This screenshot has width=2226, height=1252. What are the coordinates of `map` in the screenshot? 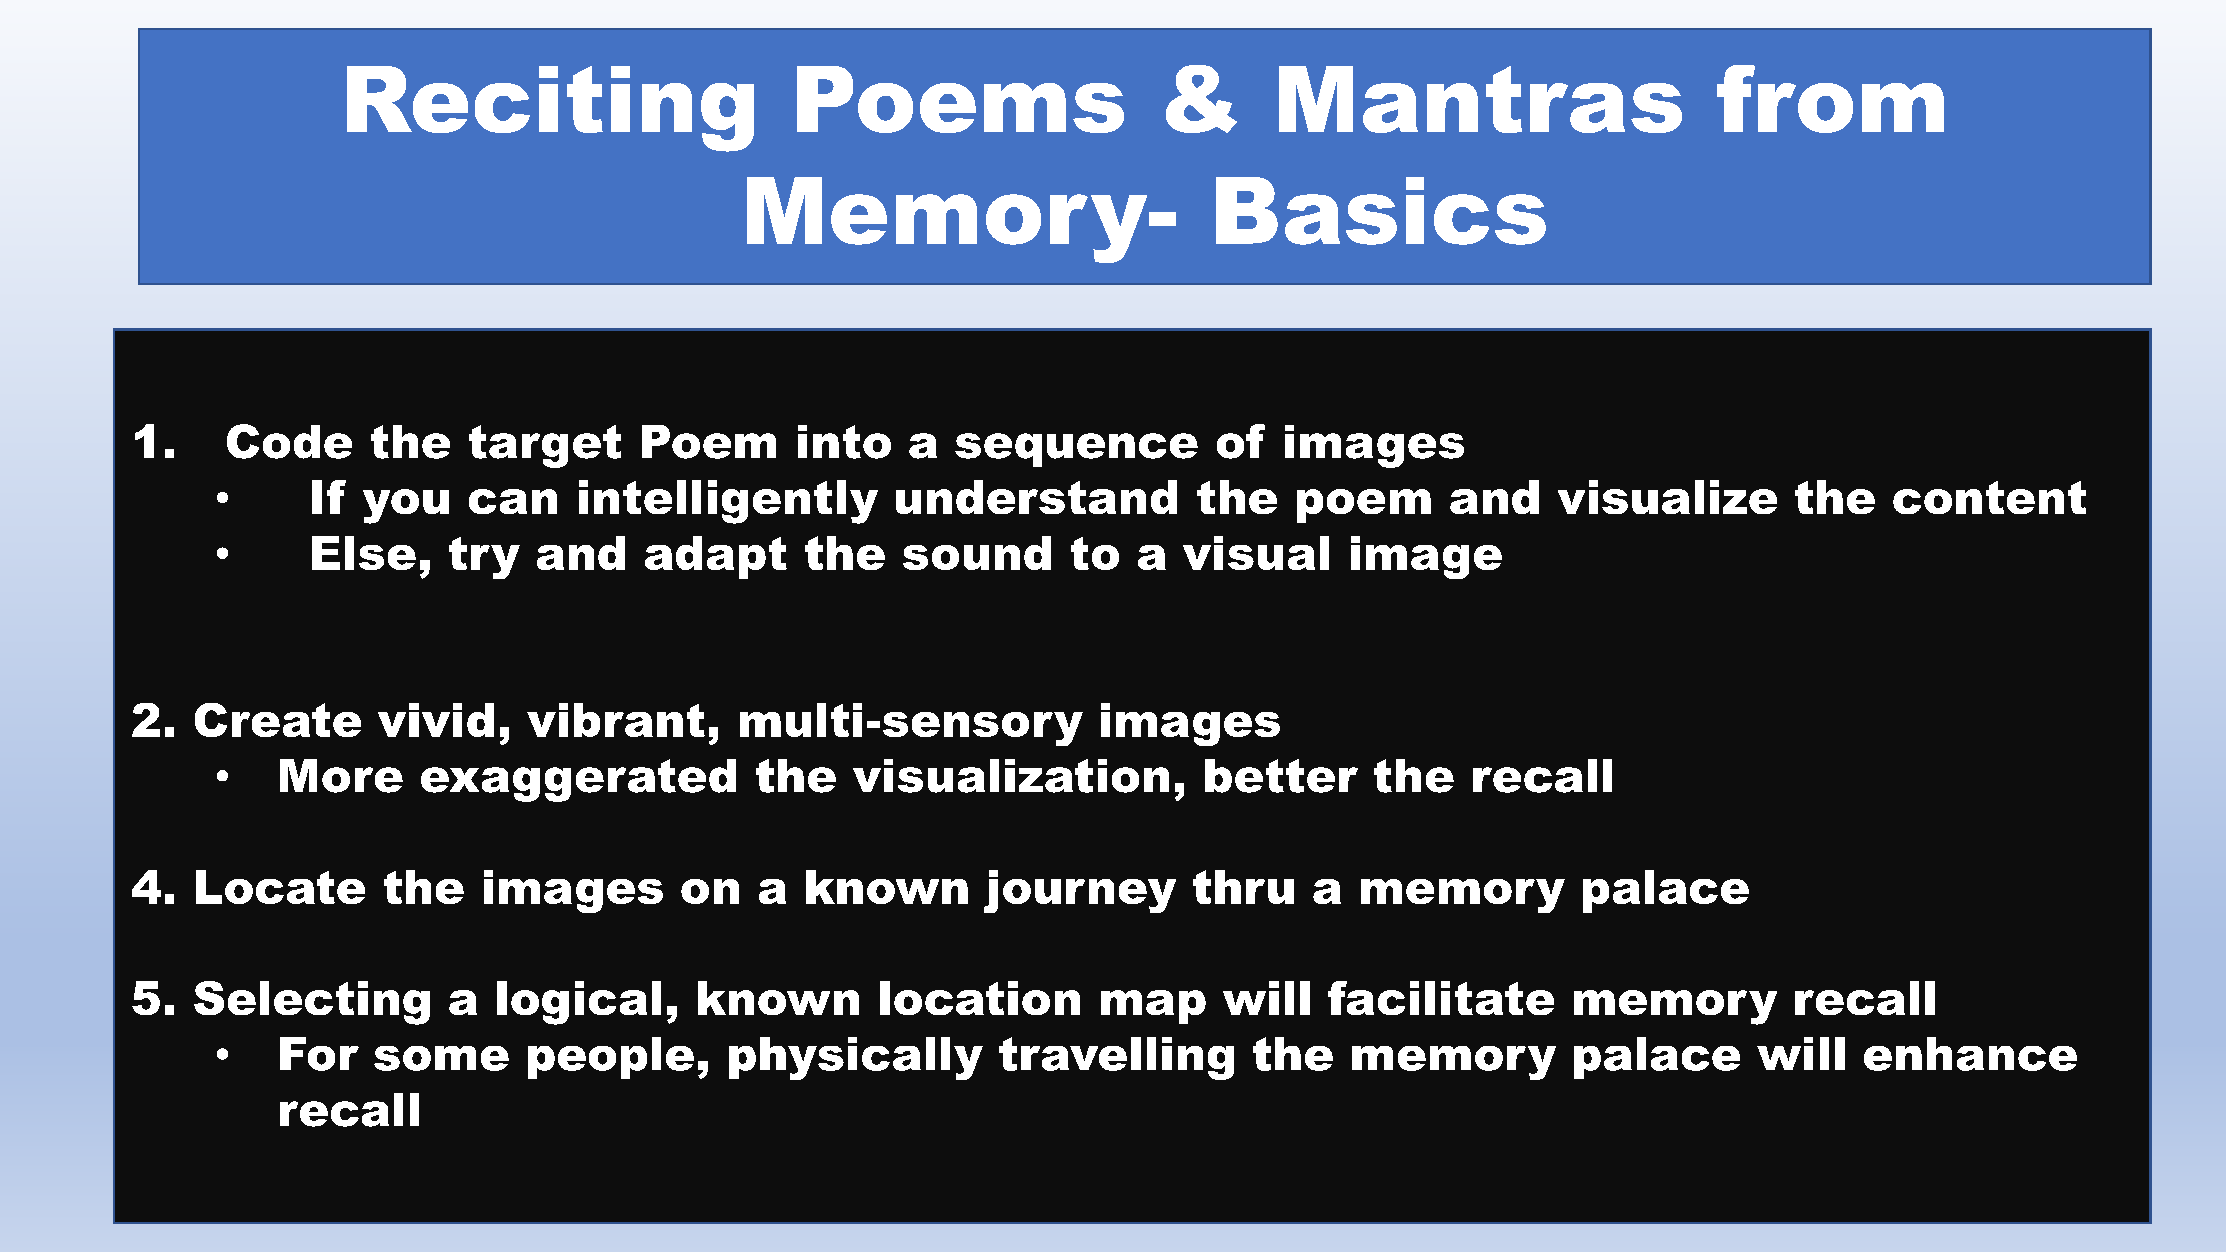 It's located at (1153, 1007).
